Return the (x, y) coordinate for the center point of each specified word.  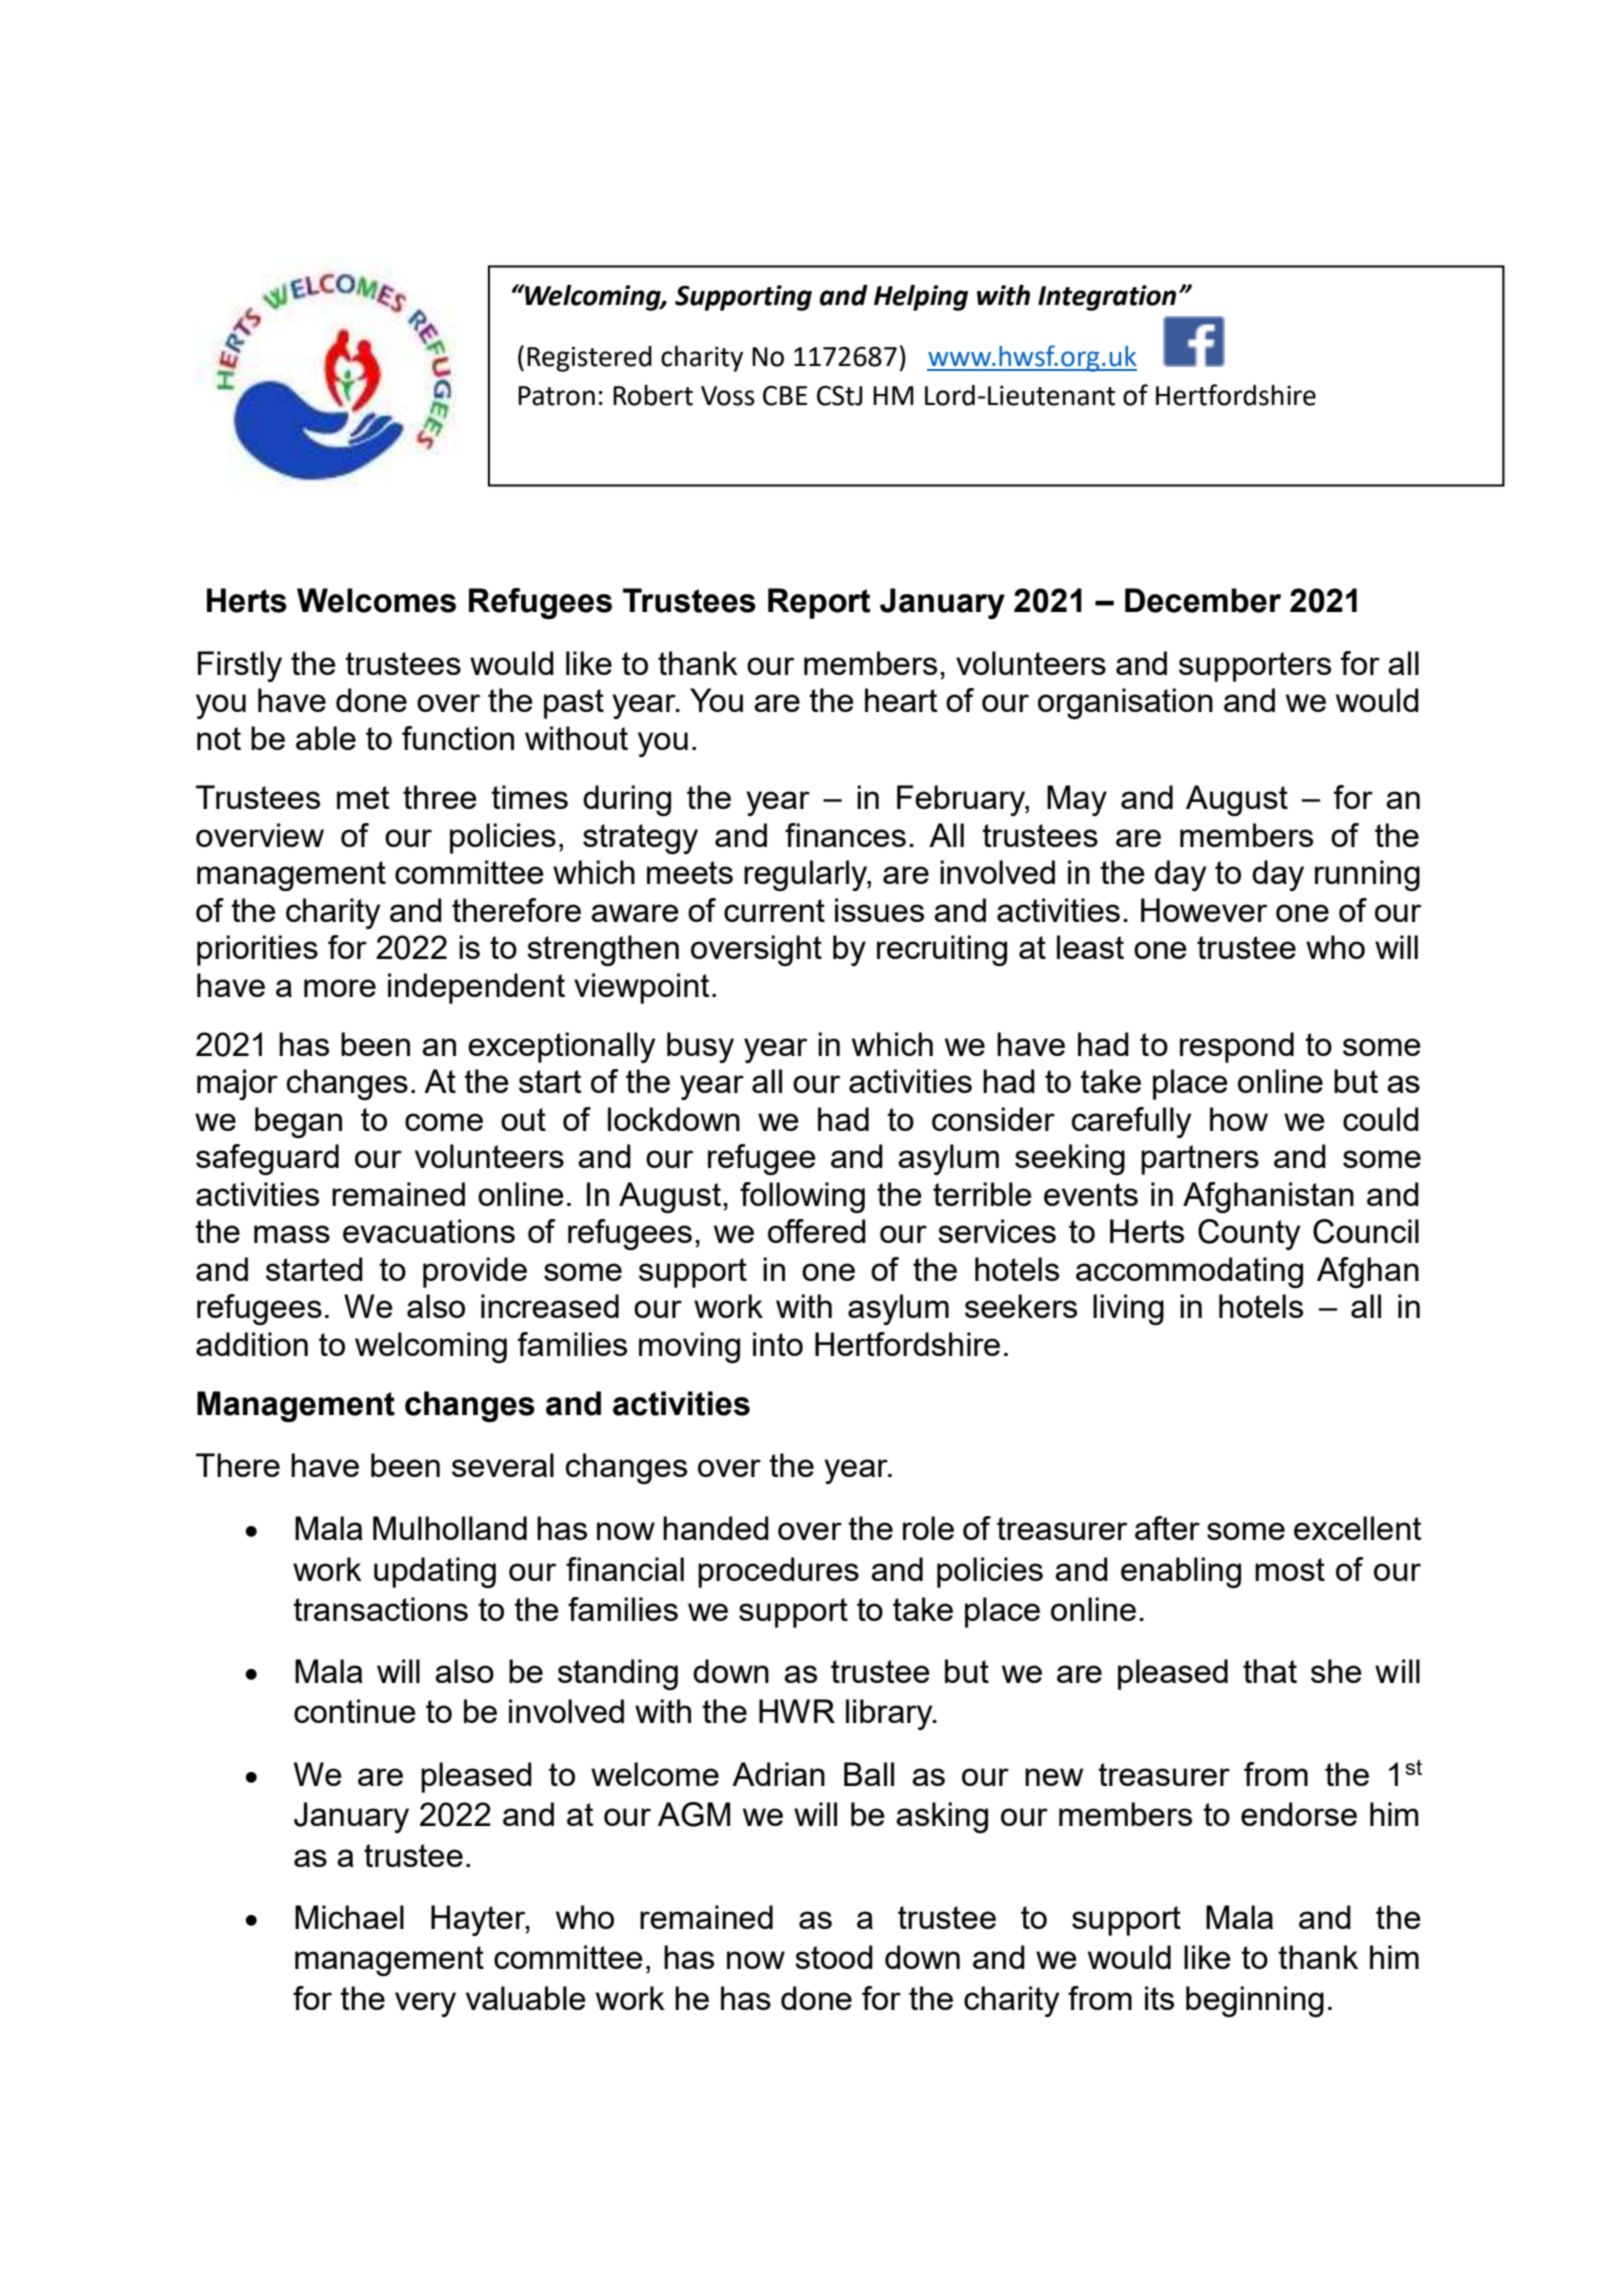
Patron (556, 396)
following (802, 1197)
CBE (785, 395)
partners (1200, 1160)
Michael (349, 1917)
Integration (1107, 298)
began (298, 1122)
